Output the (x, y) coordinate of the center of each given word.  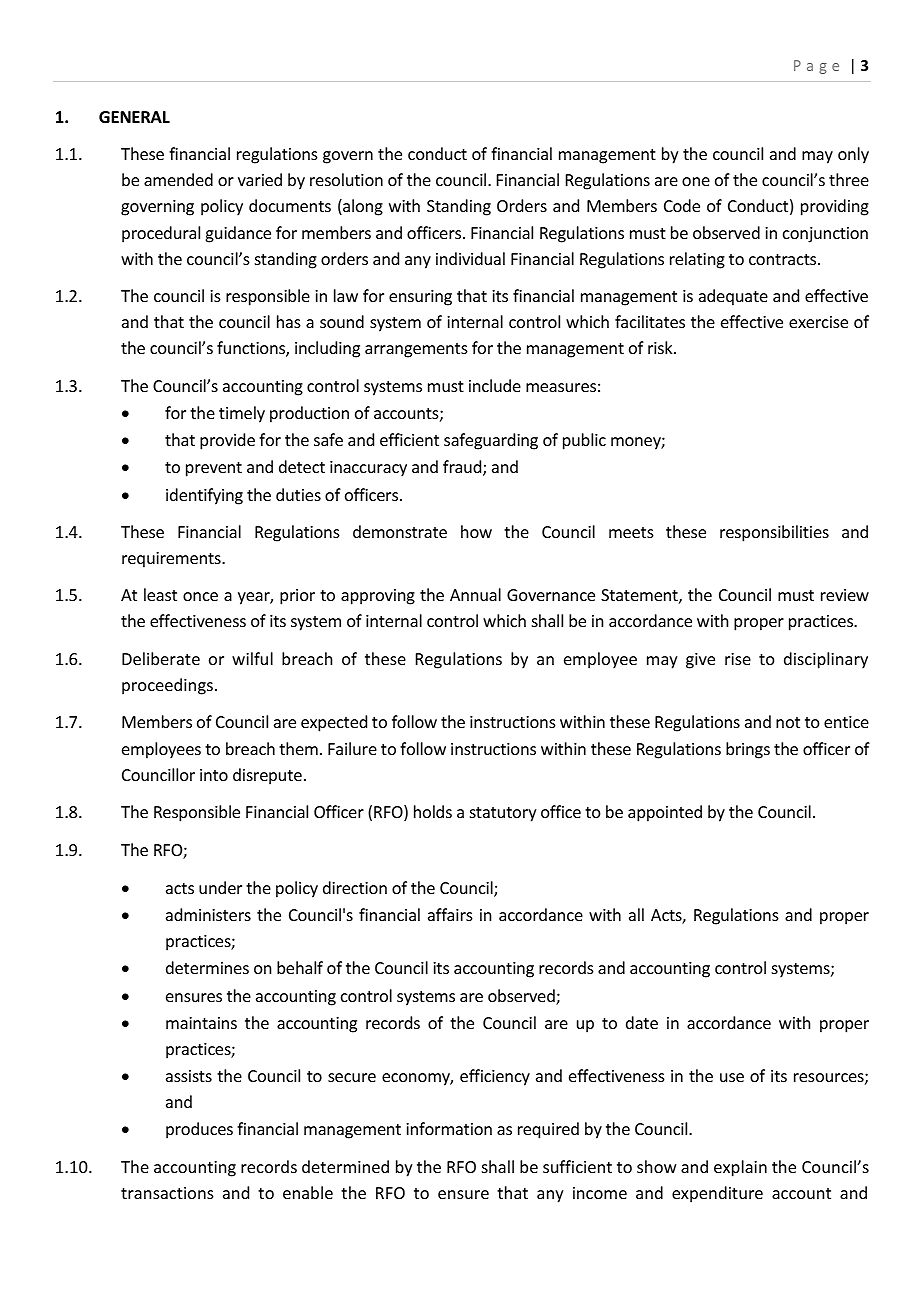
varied (260, 179)
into (214, 775)
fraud (463, 468)
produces (199, 1130)
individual (470, 258)
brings (748, 750)
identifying (204, 496)
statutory (503, 814)
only (853, 155)
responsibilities (774, 533)
